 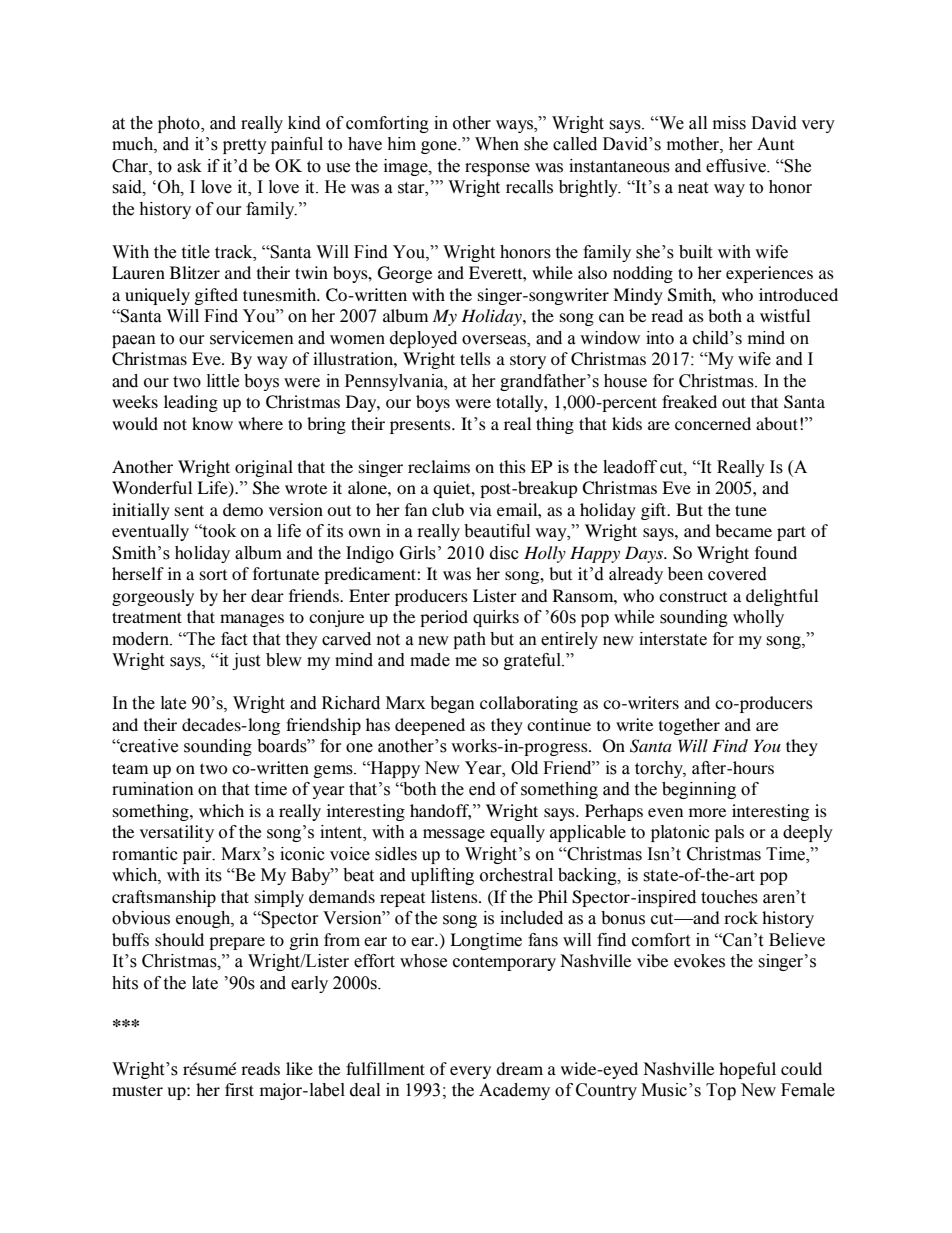 What do you see at coordinates (689, 401) in the document?
I see `freaked` at bounding box center [689, 401].
